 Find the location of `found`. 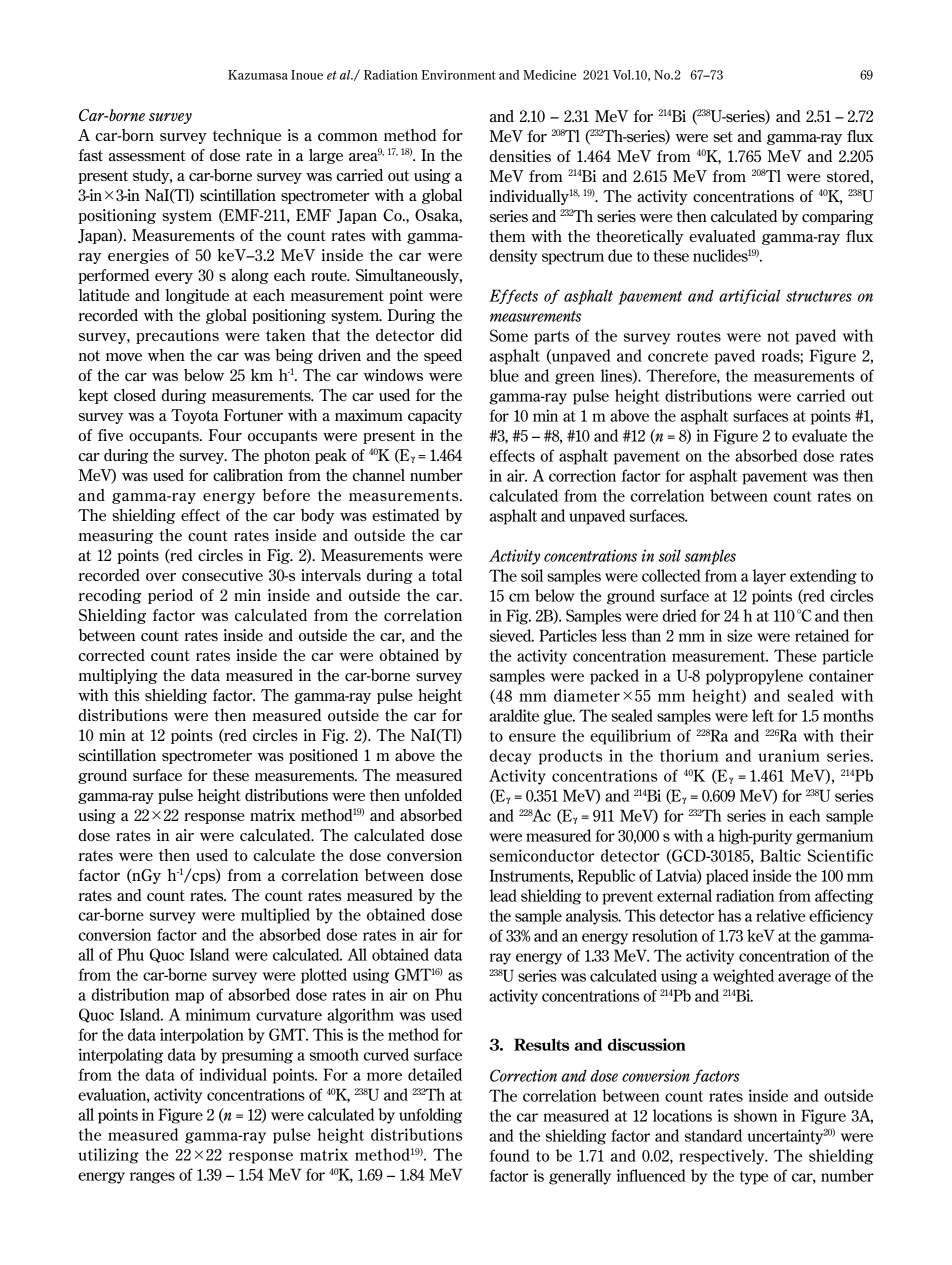

found is located at coordinates (509, 1155).
